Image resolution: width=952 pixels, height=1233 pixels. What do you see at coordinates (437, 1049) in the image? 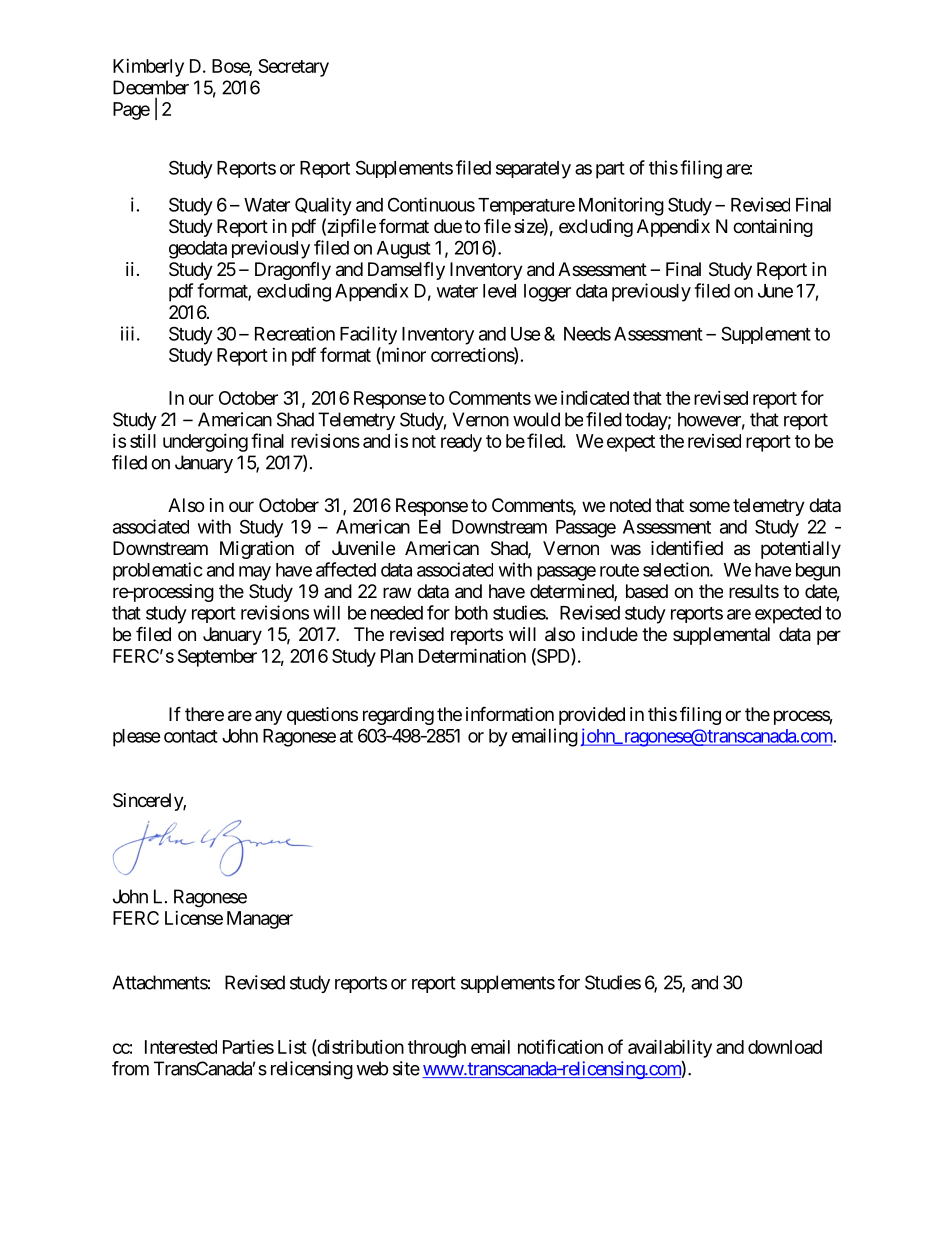
I see `through` at bounding box center [437, 1049].
